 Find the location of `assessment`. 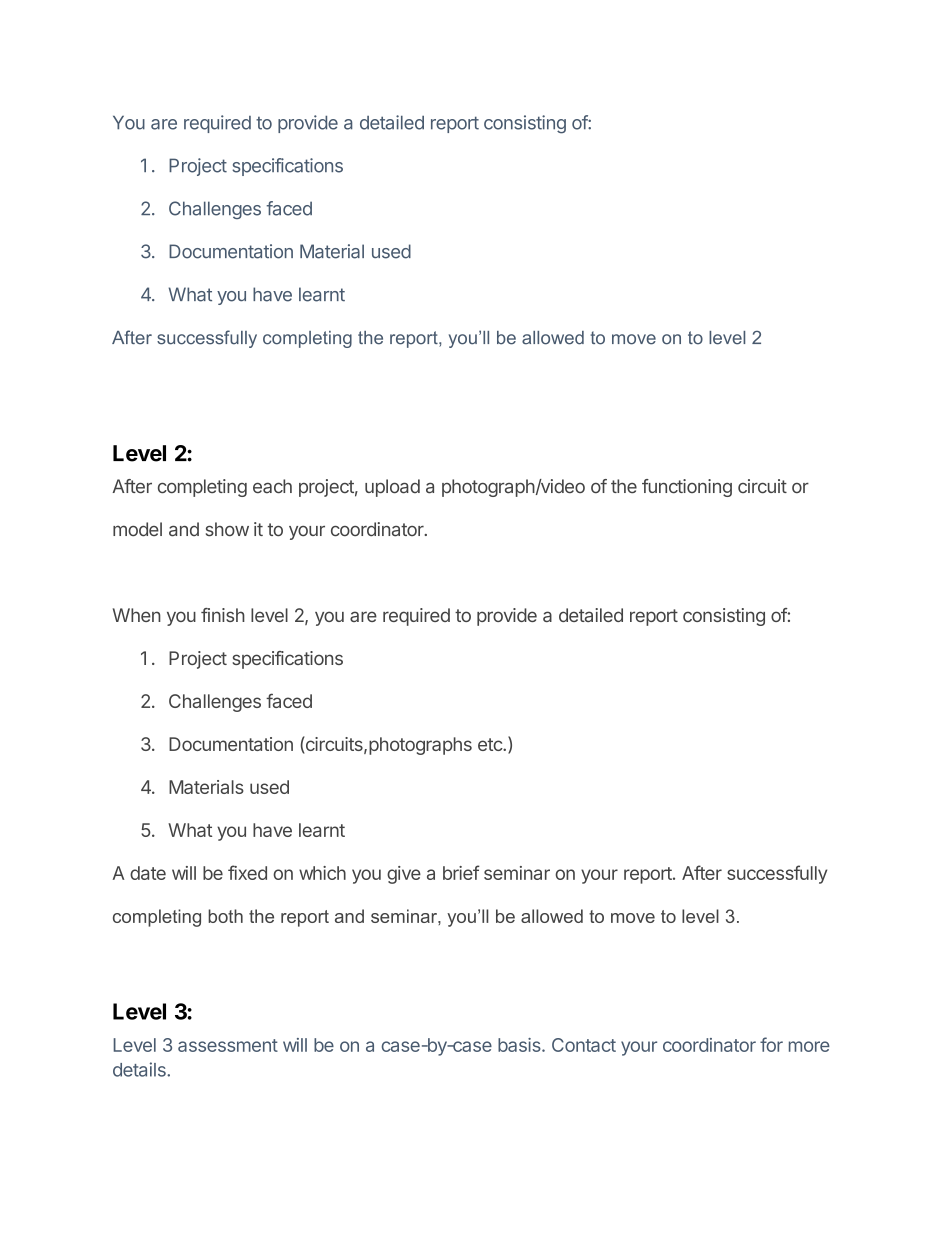

assessment is located at coordinates (228, 1045).
